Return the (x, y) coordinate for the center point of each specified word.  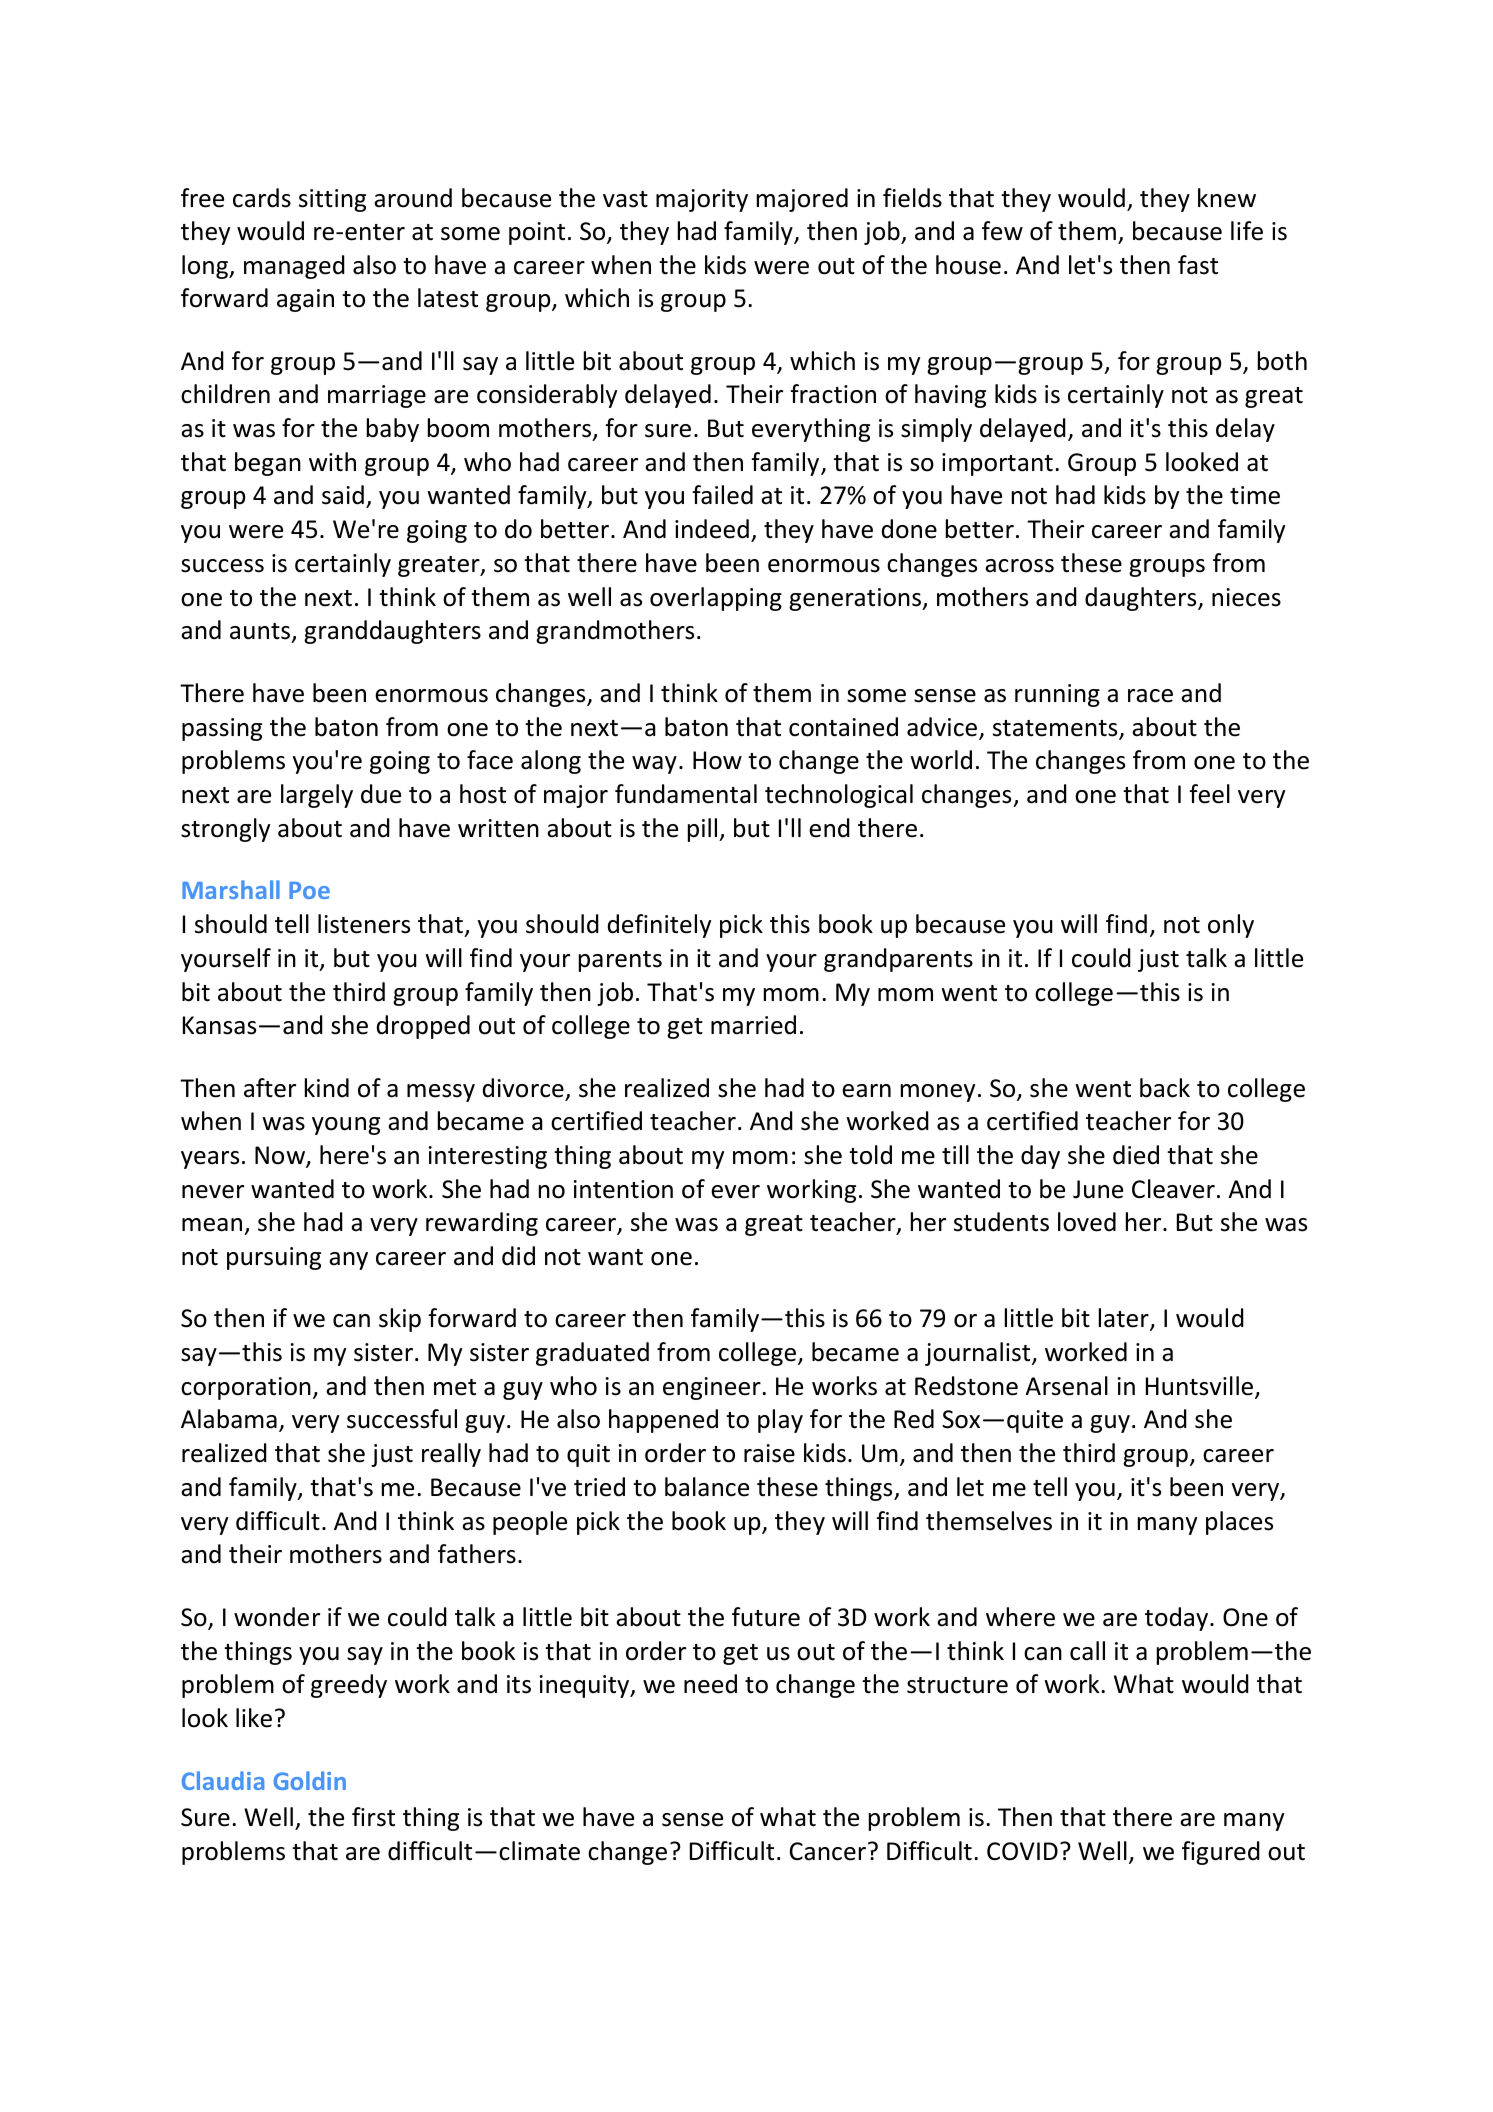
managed (294, 267)
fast (1198, 265)
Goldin (309, 1780)
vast (625, 199)
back (1165, 1088)
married (753, 1025)
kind (327, 1088)
